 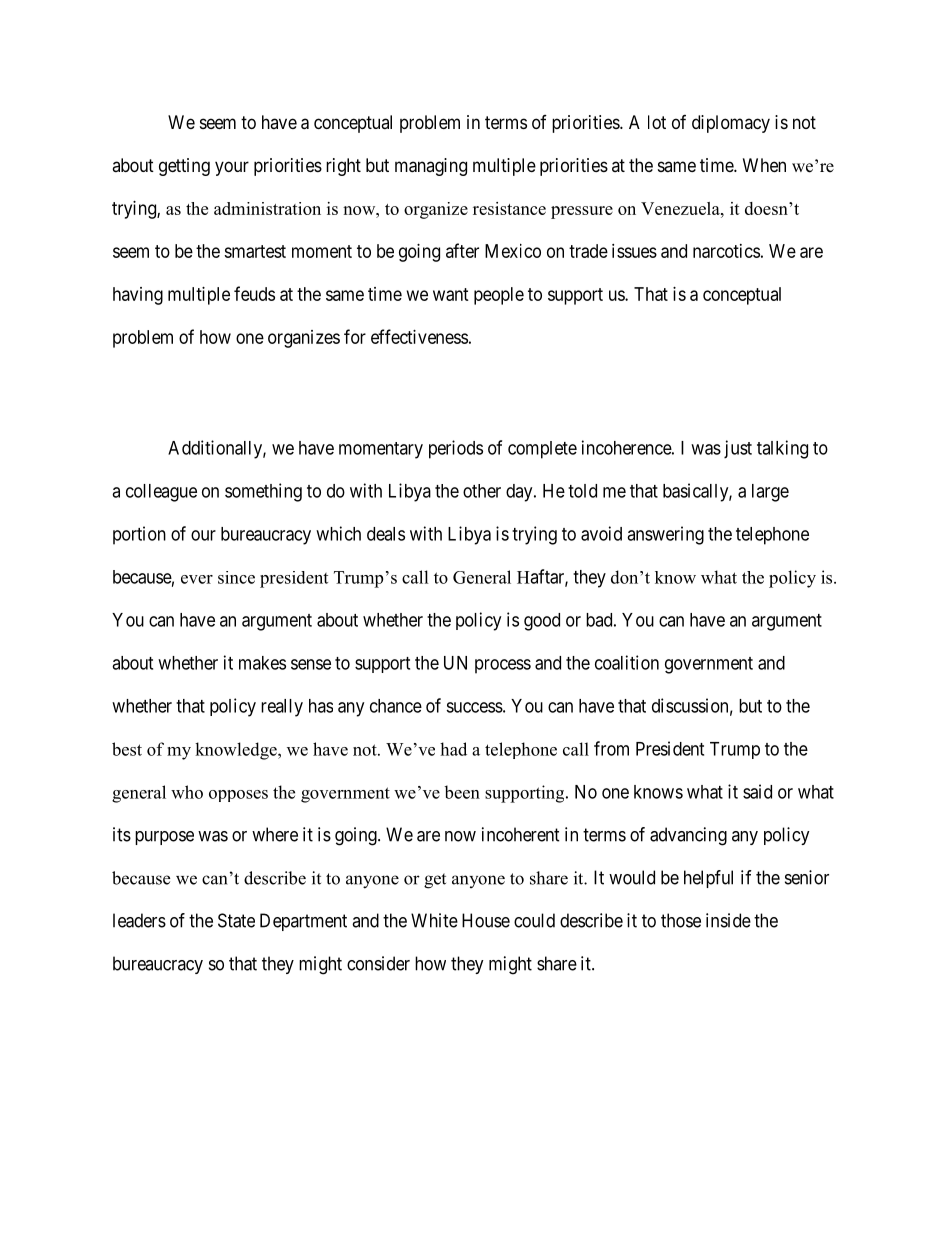 What do you see at coordinates (236, 920) in the screenshot?
I see `State` at bounding box center [236, 920].
